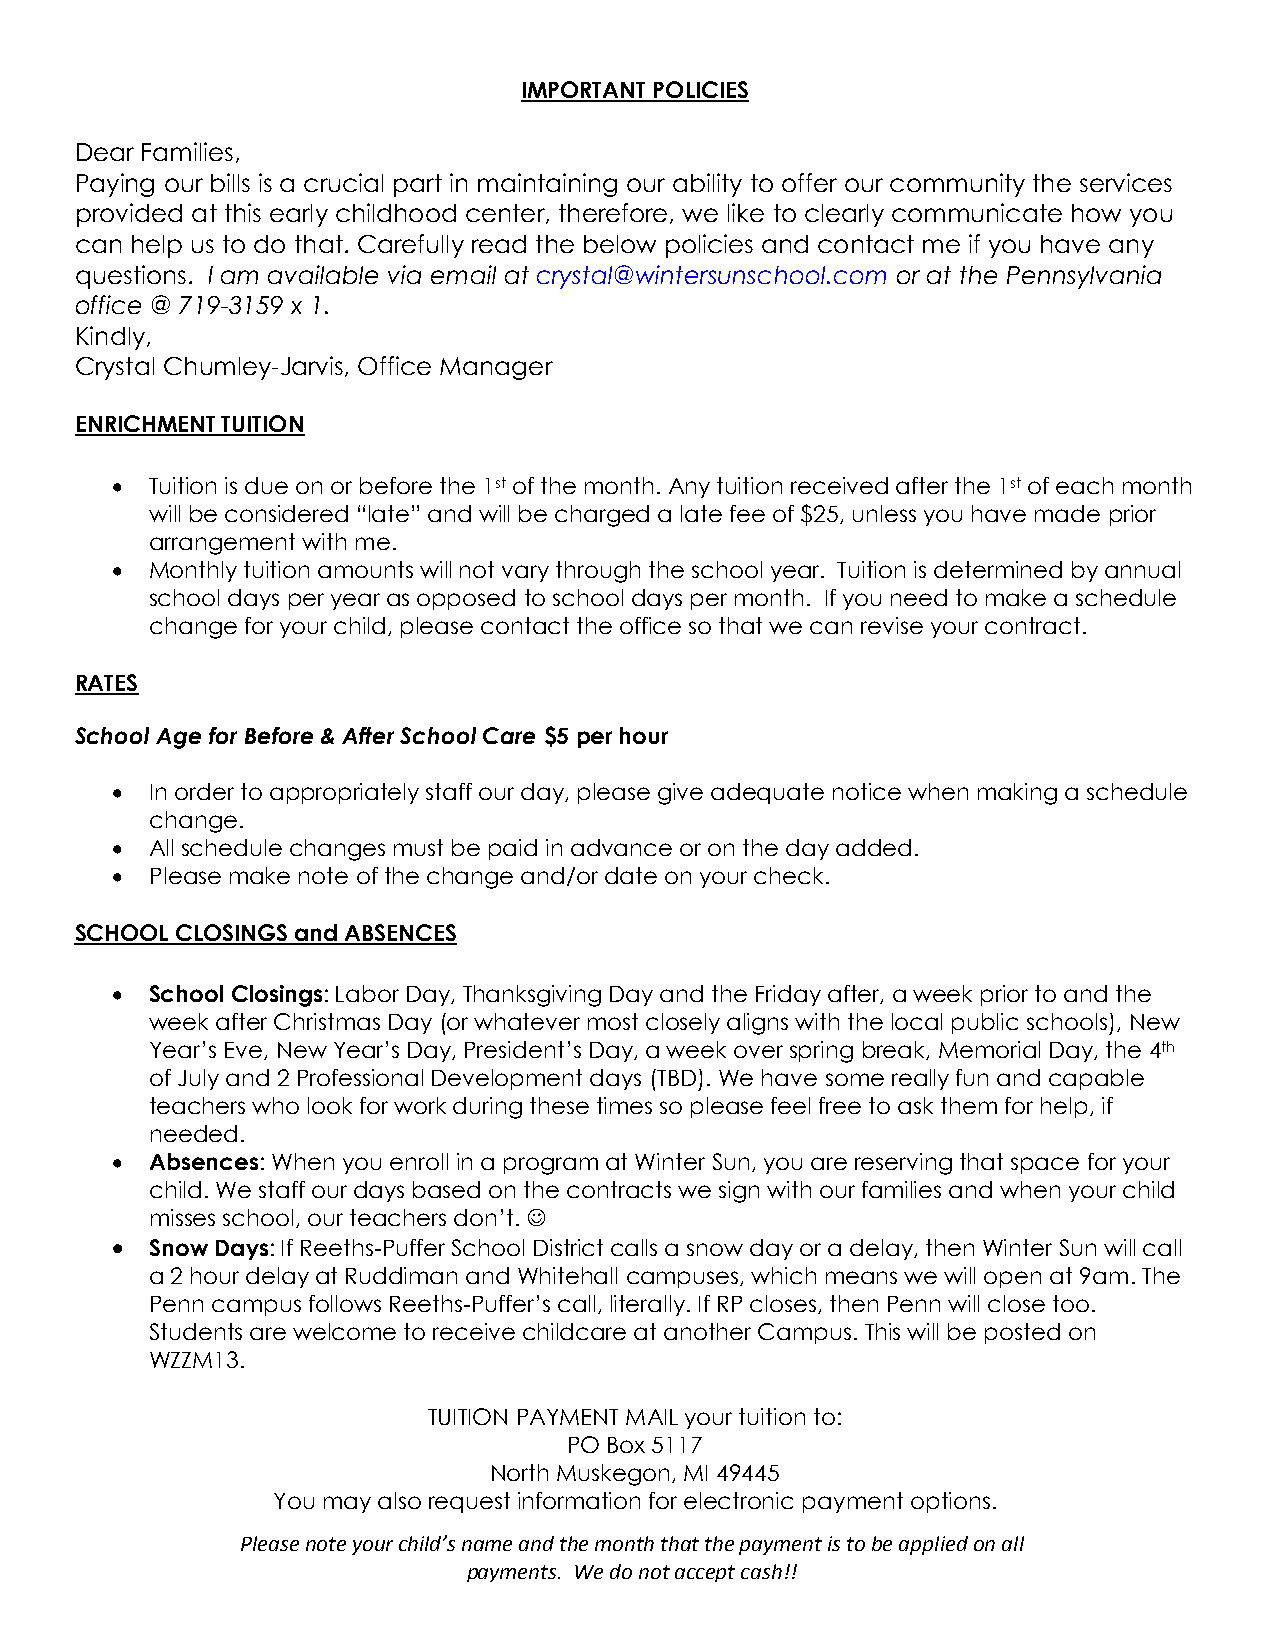 The image size is (1270, 1644). I want to click on may, so click(347, 1504).
